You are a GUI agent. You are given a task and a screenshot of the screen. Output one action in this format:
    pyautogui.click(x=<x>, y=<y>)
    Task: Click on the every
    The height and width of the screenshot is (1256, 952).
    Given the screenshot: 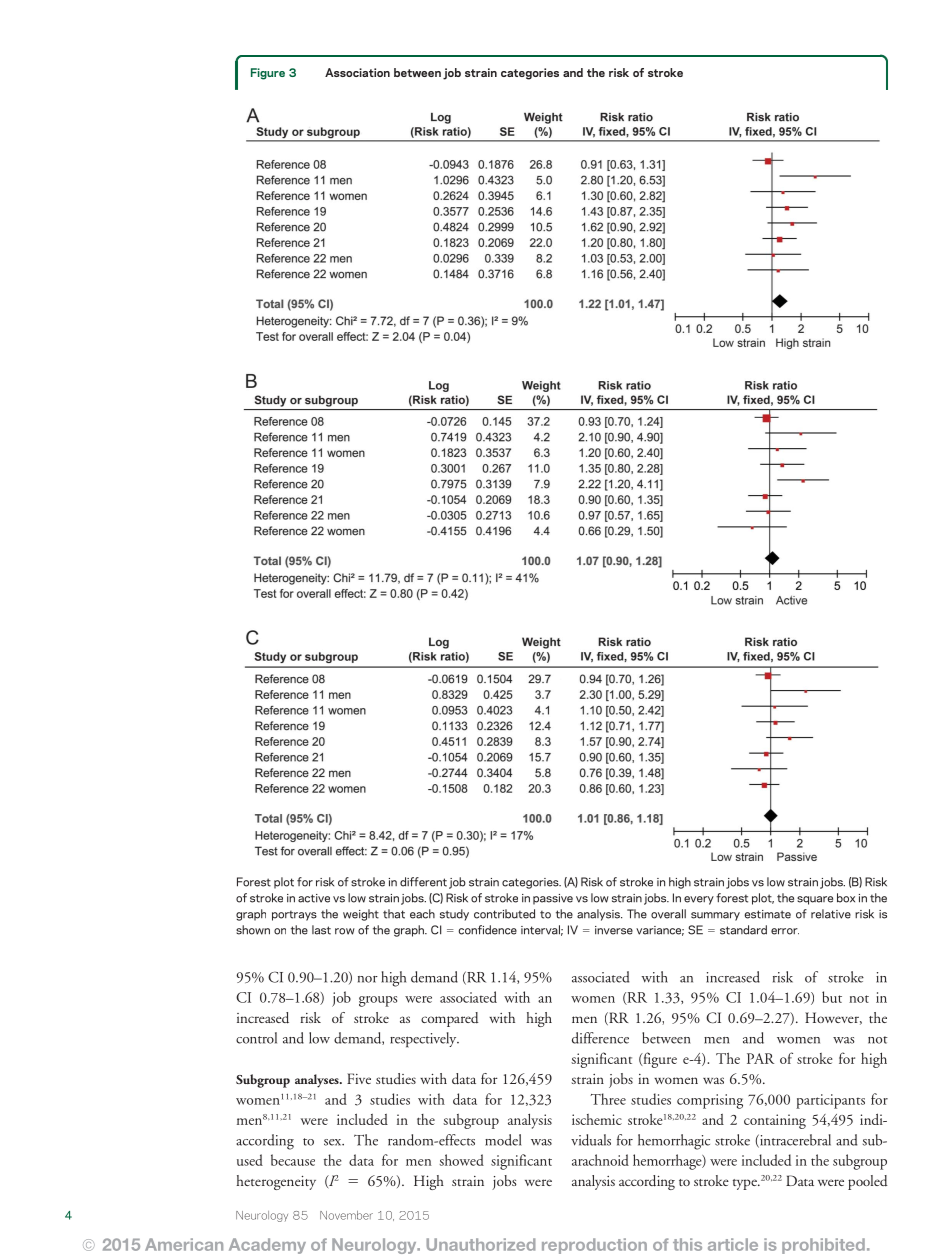 What is the action you would take?
    pyautogui.click(x=699, y=900)
